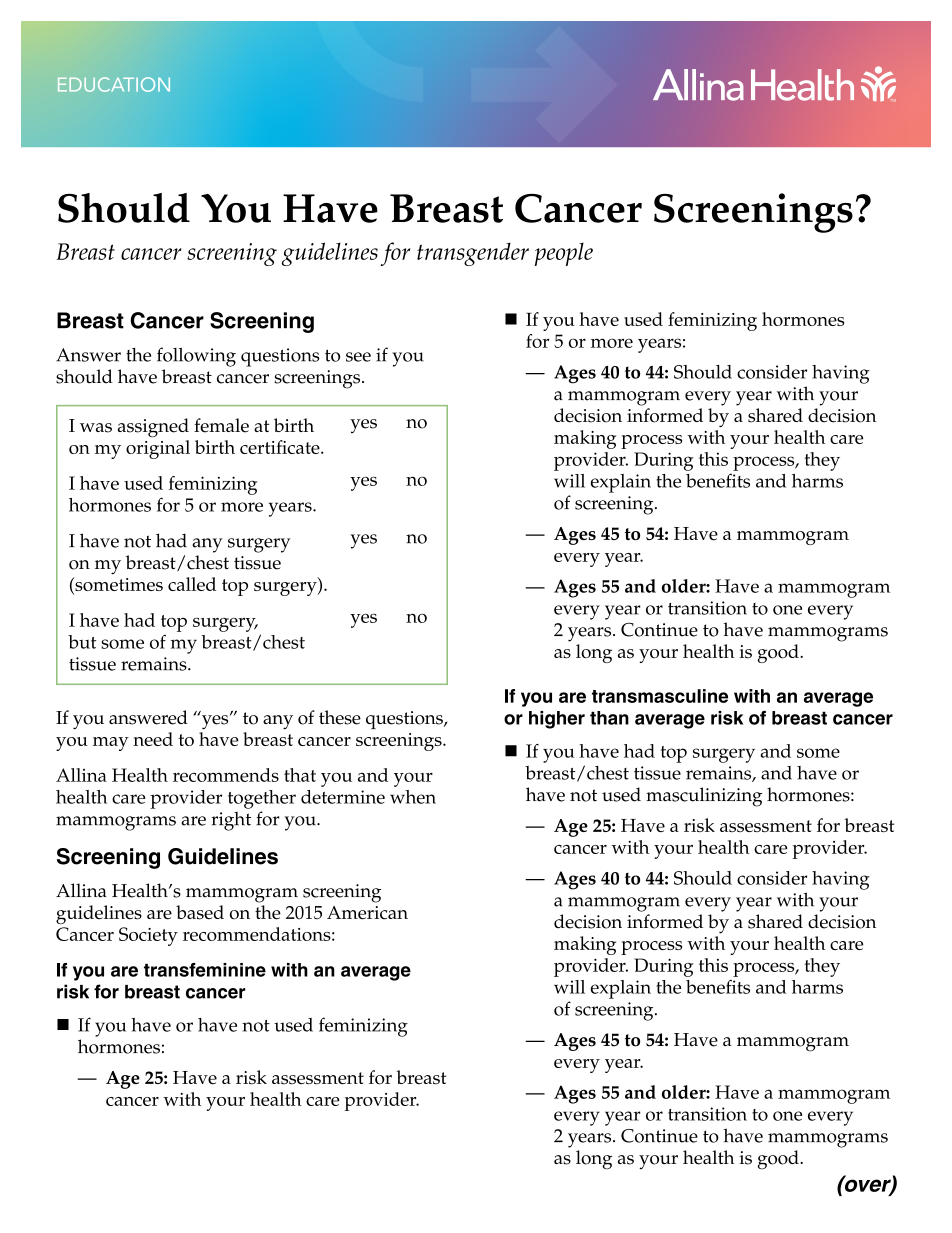  What do you see at coordinates (358, 357) in the screenshot?
I see `see` at bounding box center [358, 357].
